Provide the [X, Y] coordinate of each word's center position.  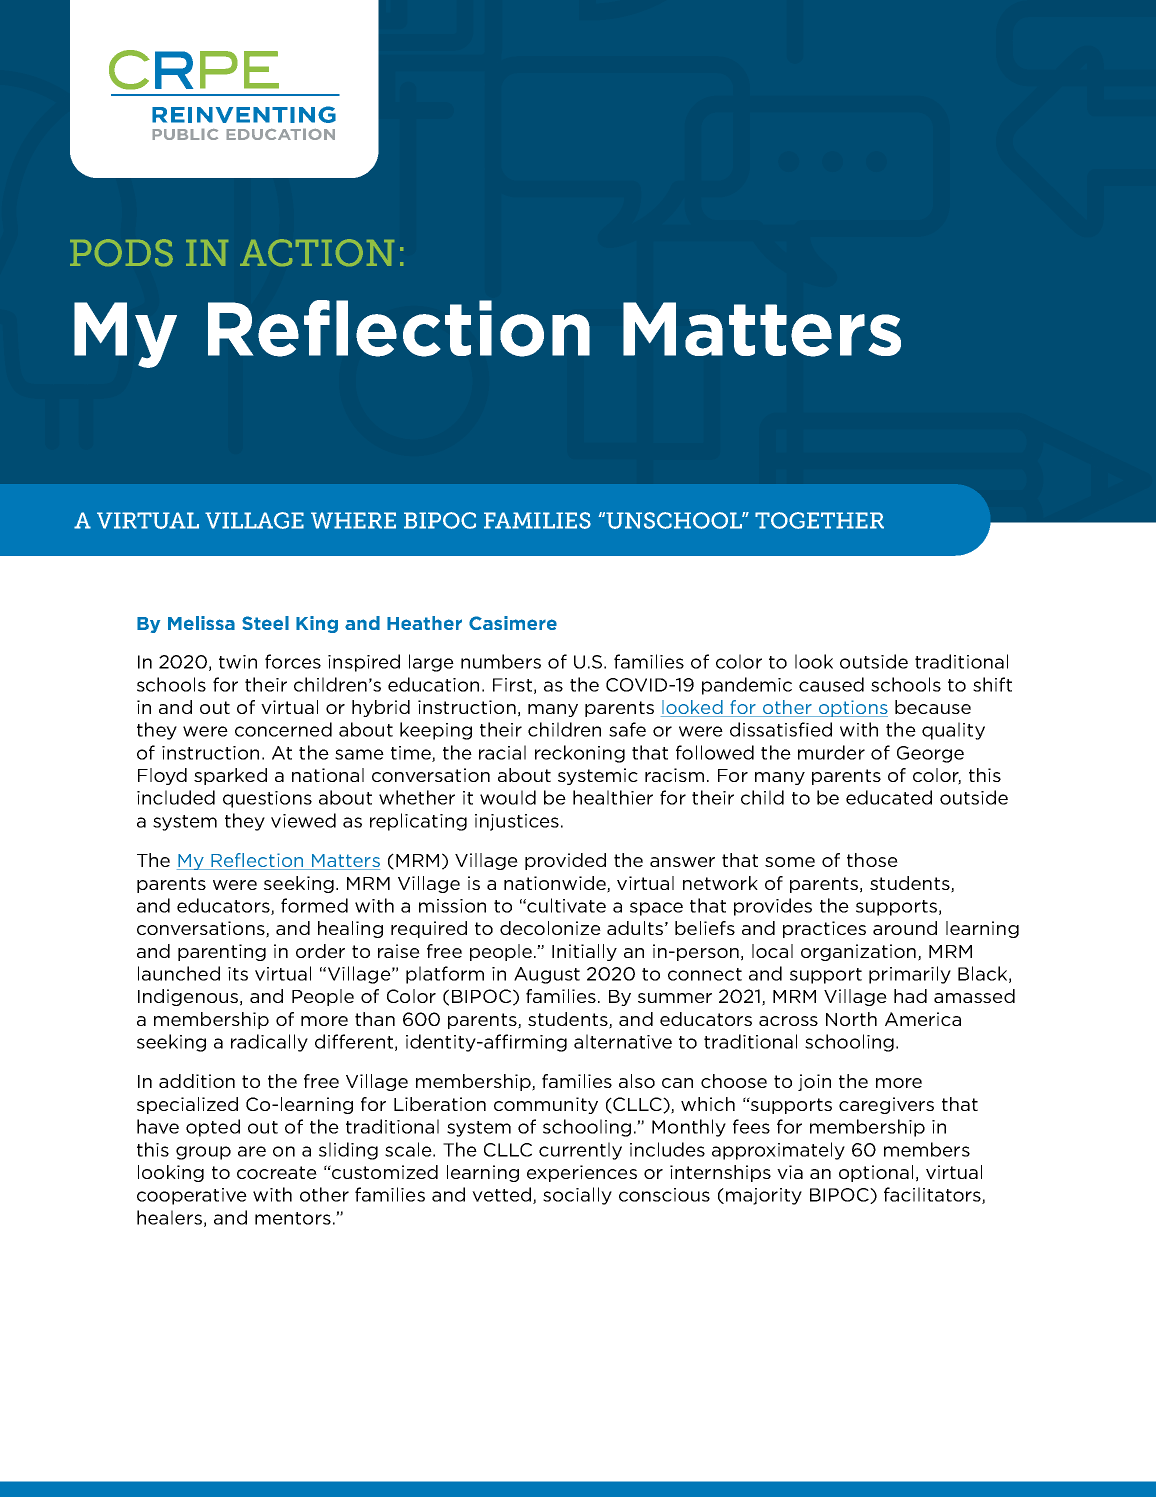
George [930, 754]
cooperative [192, 1196]
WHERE [353, 520]
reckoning [580, 754]
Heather [424, 623]
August [547, 975]
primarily [910, 975]
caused [831, 684]
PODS [121, 252]
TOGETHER [819, 520]
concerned [283, 729]
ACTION [317, 252]
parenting [222, 952]
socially [577, 1196]
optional [876, 1173]
